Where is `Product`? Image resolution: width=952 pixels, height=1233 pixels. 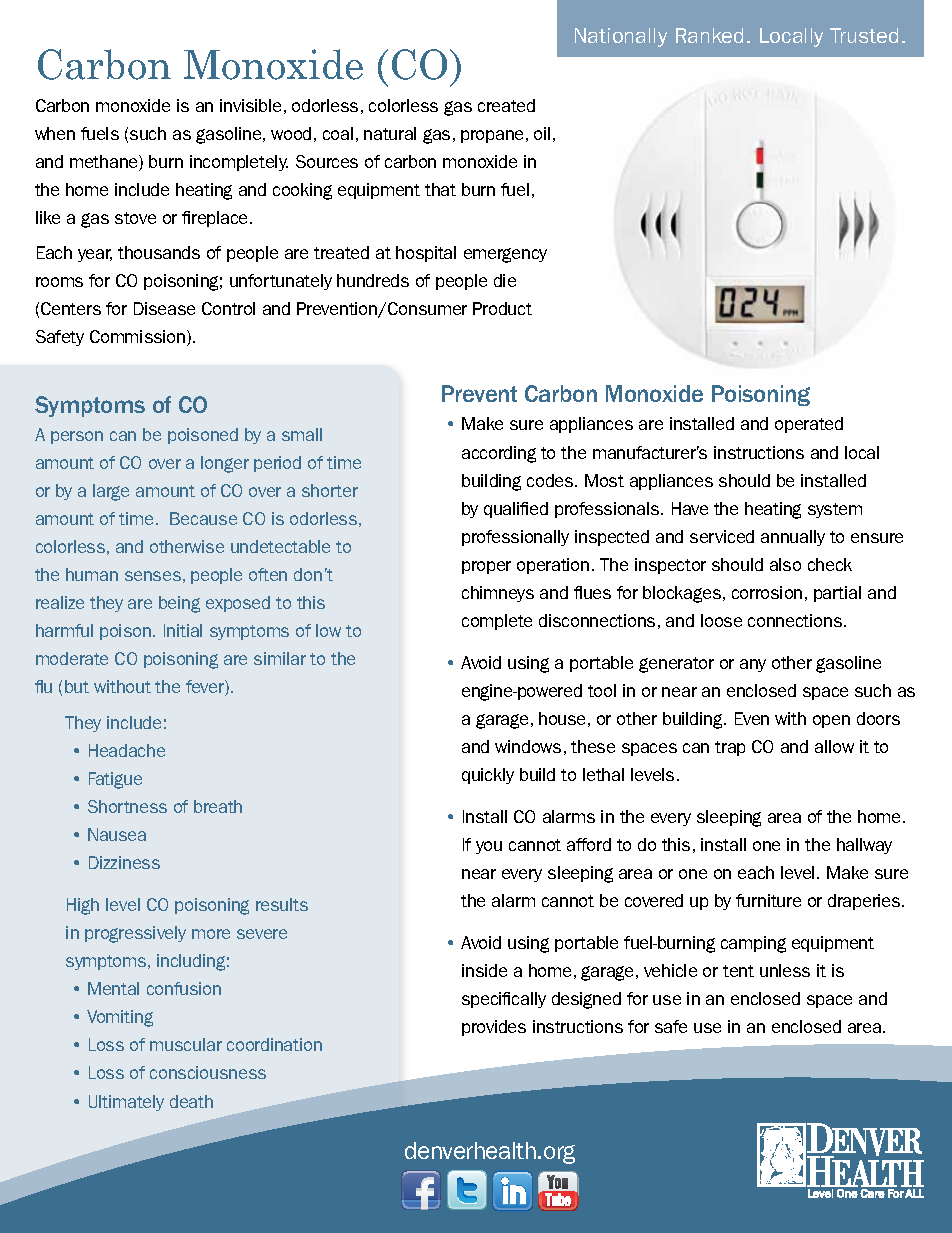 Product is located at coordinates (502, 308).
